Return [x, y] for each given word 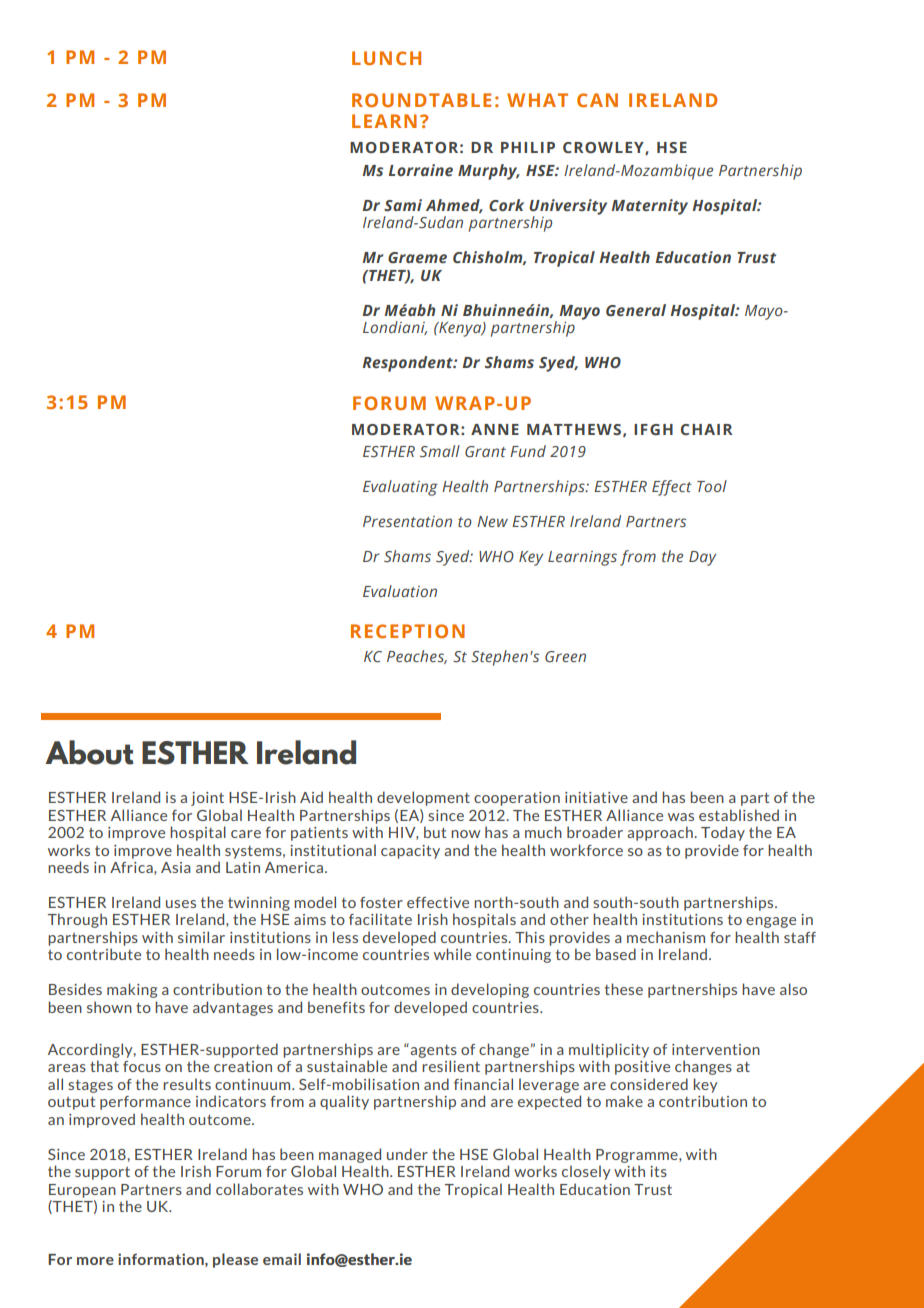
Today [723, 833]
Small [440, 451]
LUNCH [386, 58]
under [407, 1154]
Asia [176, 867]
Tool [712, 486]
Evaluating [400, 488]
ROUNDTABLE [421, 100]
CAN [597, 100]
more [95, 1261]
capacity [410, 852]
